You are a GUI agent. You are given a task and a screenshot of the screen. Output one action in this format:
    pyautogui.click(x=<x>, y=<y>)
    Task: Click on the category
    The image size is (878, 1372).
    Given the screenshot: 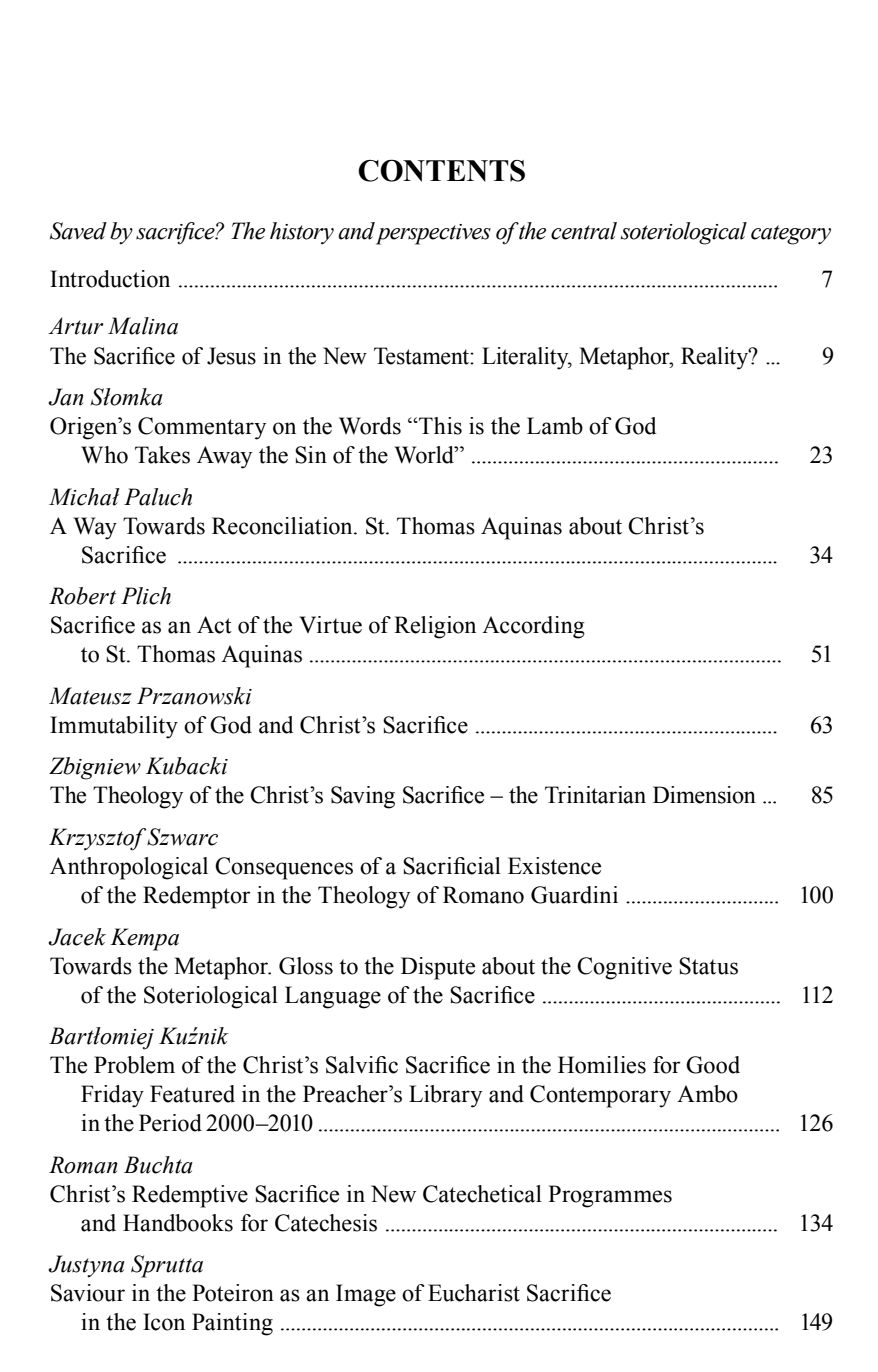 What is the action you would take?
    pyautogui.click(x=791, y=235)
